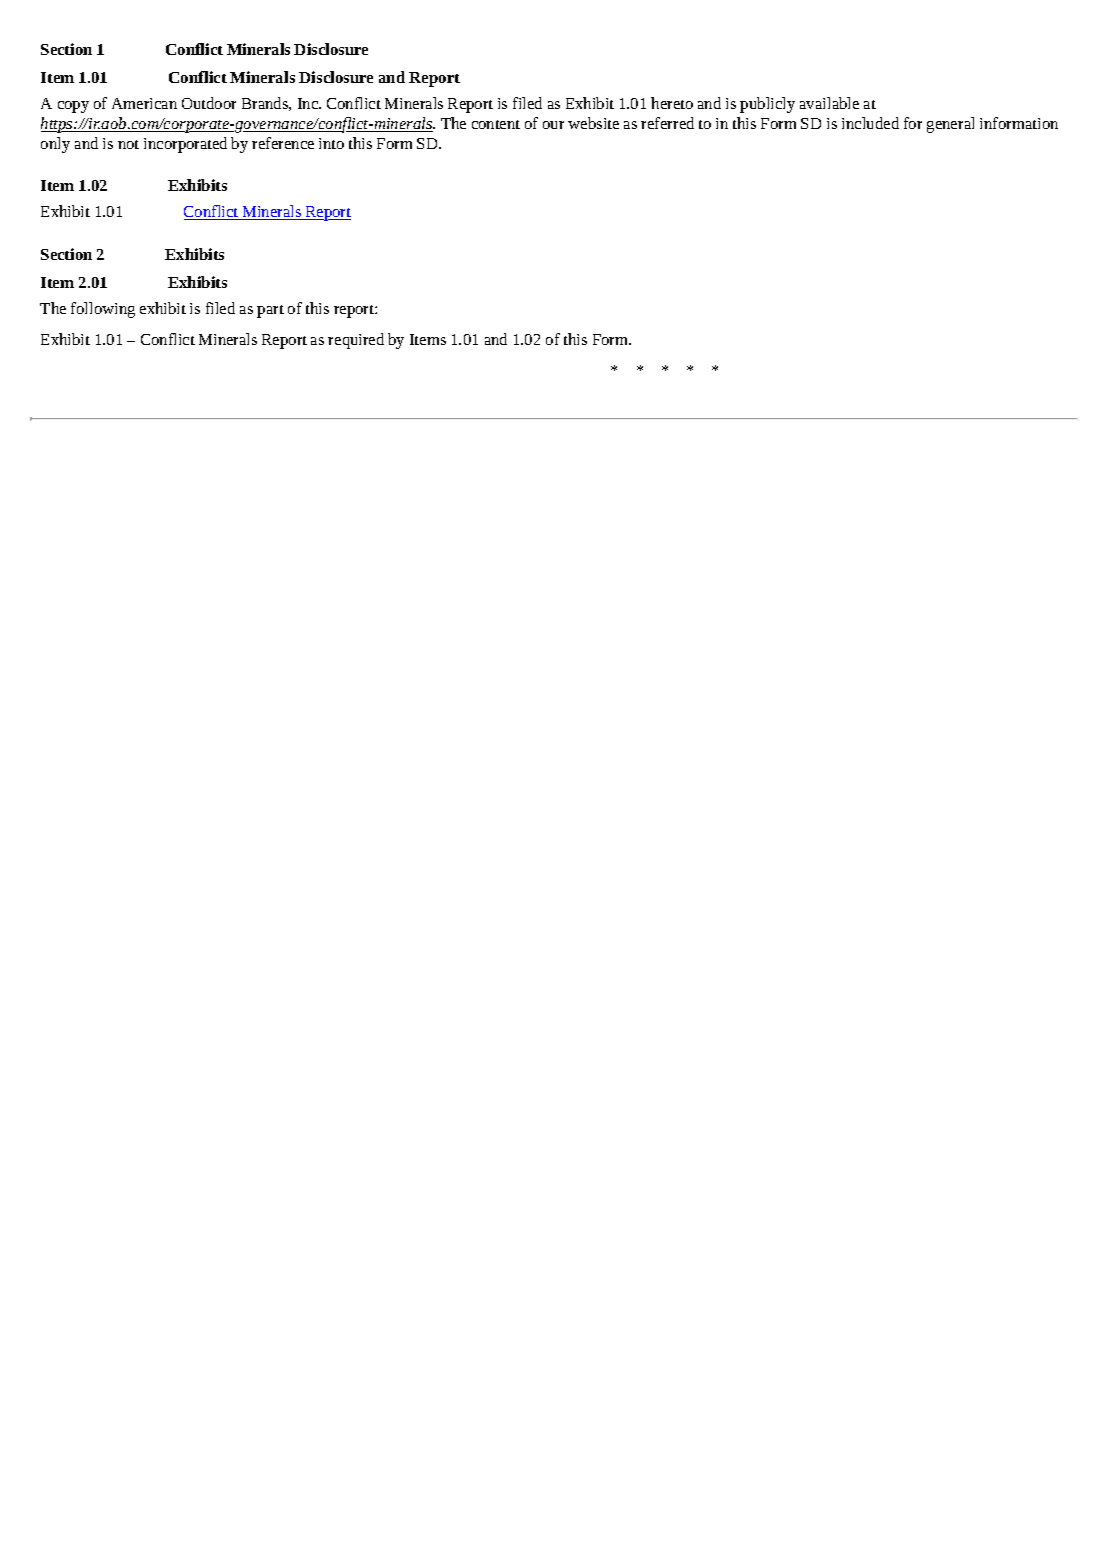 The image size is (1108, 1567). Describe the element at coordinates (829, 103) in the document. I see `available` at that location.
